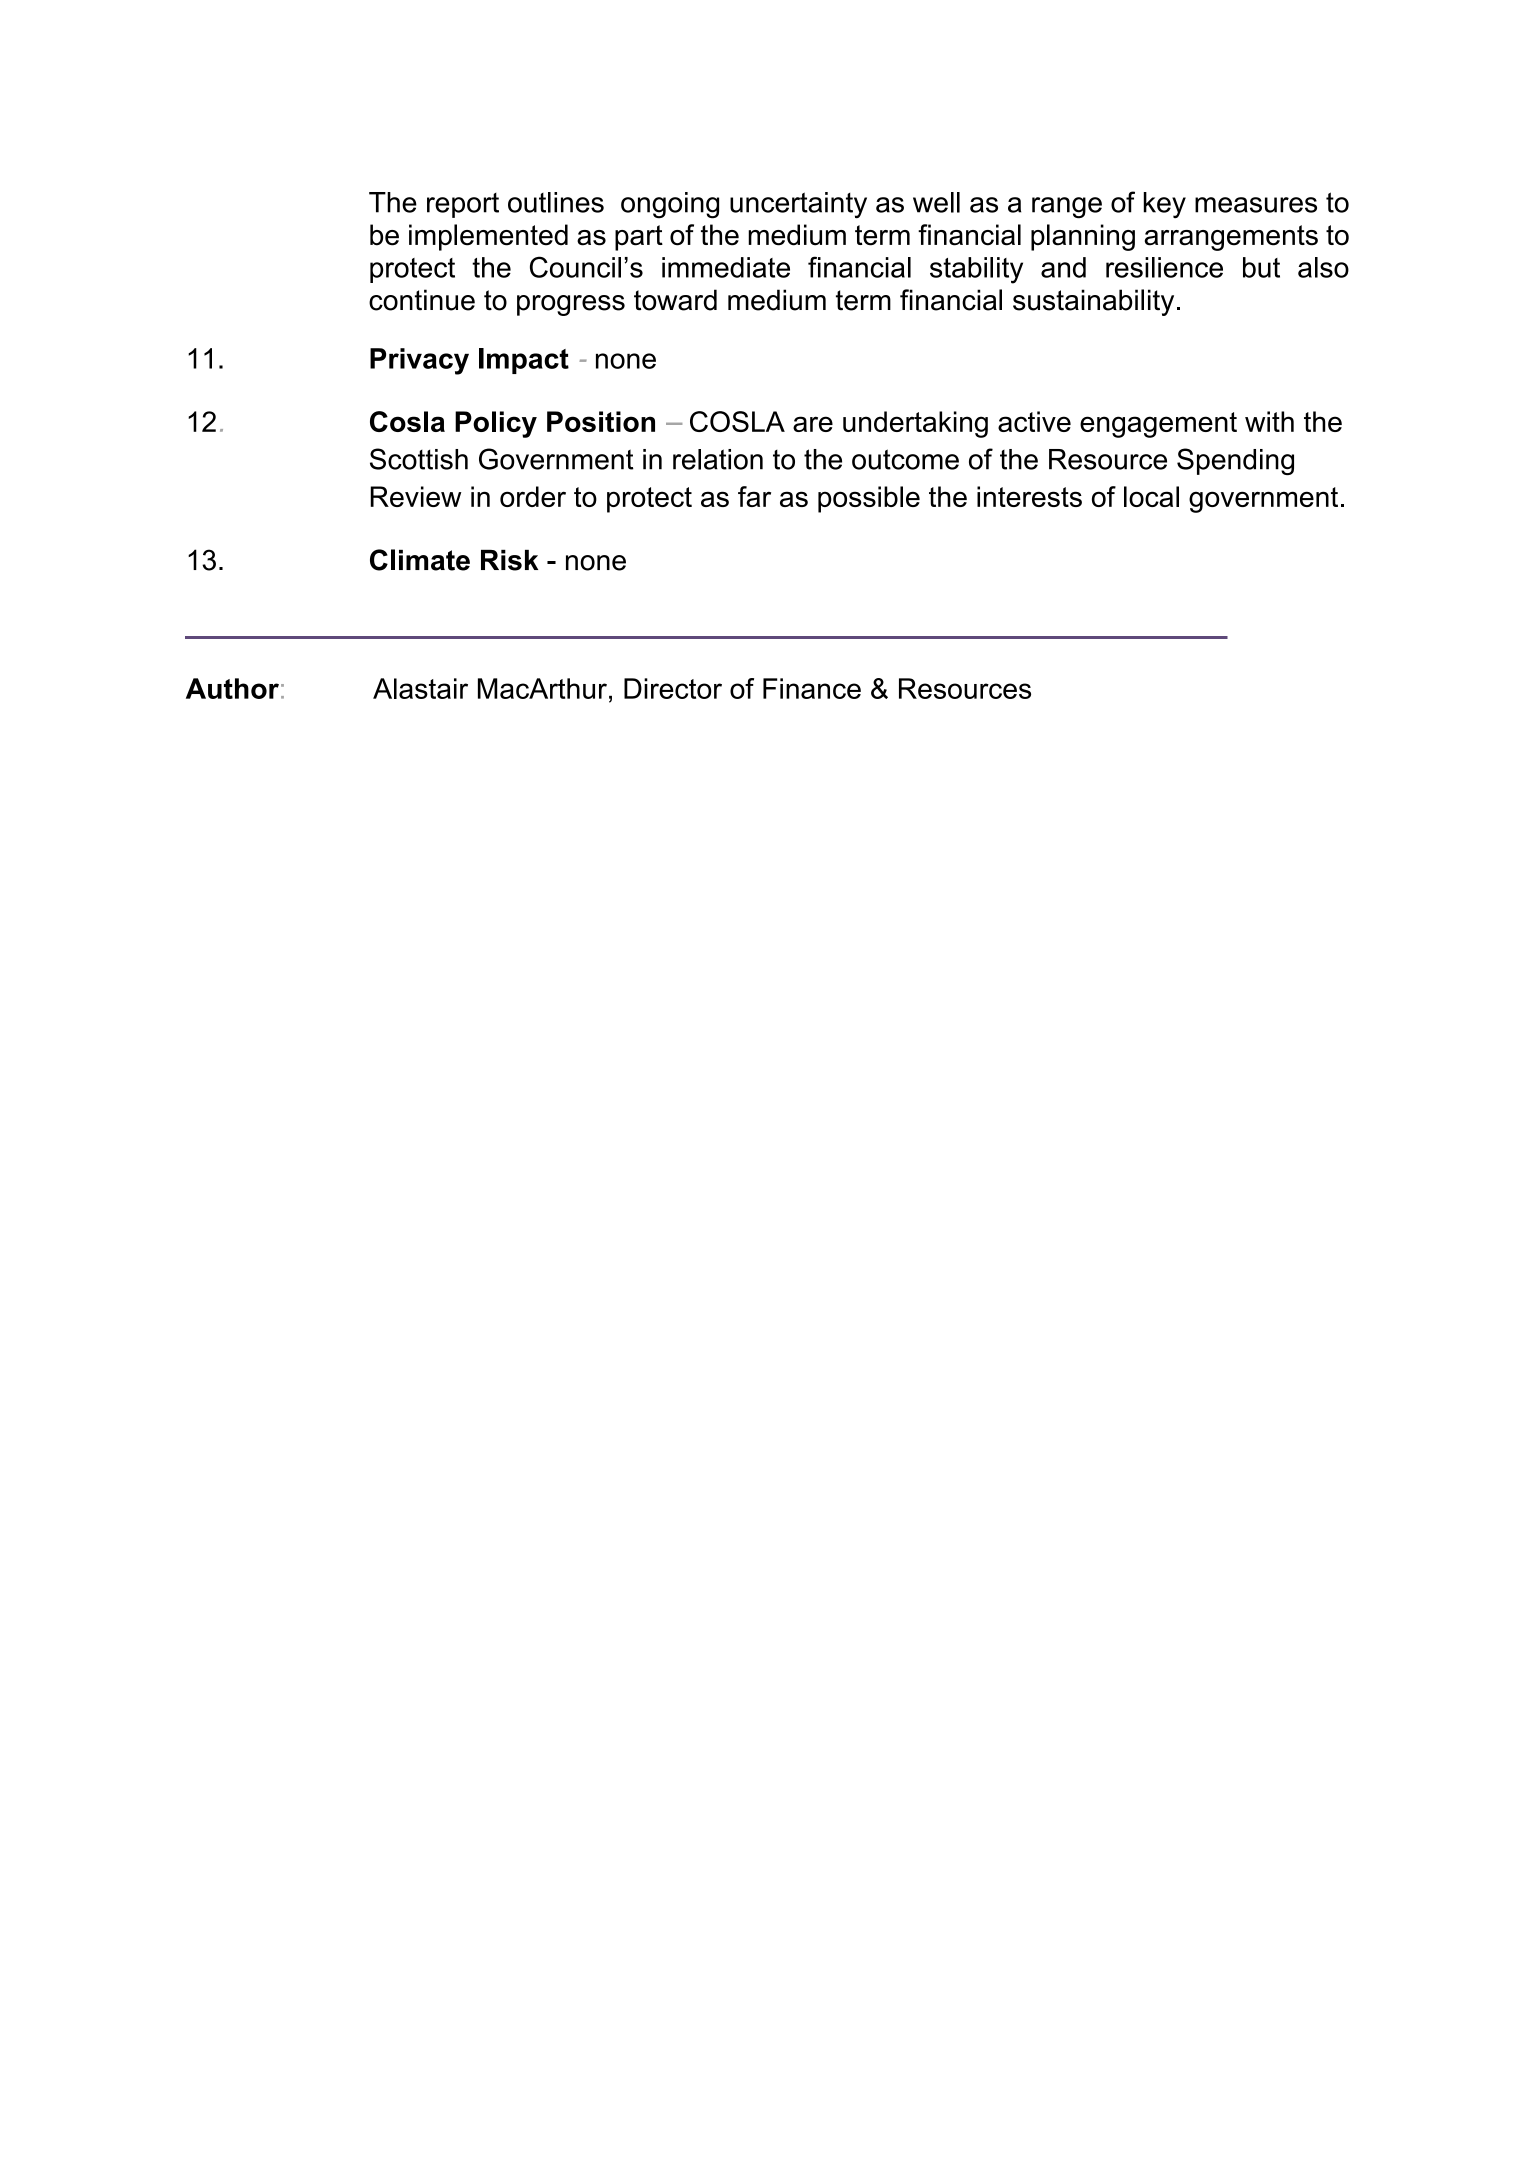 The height and width of the screenshot is (2171, 1535). Describe the element at coordinates (812, 688) in the screenshot. I see `Finance` at that location.
